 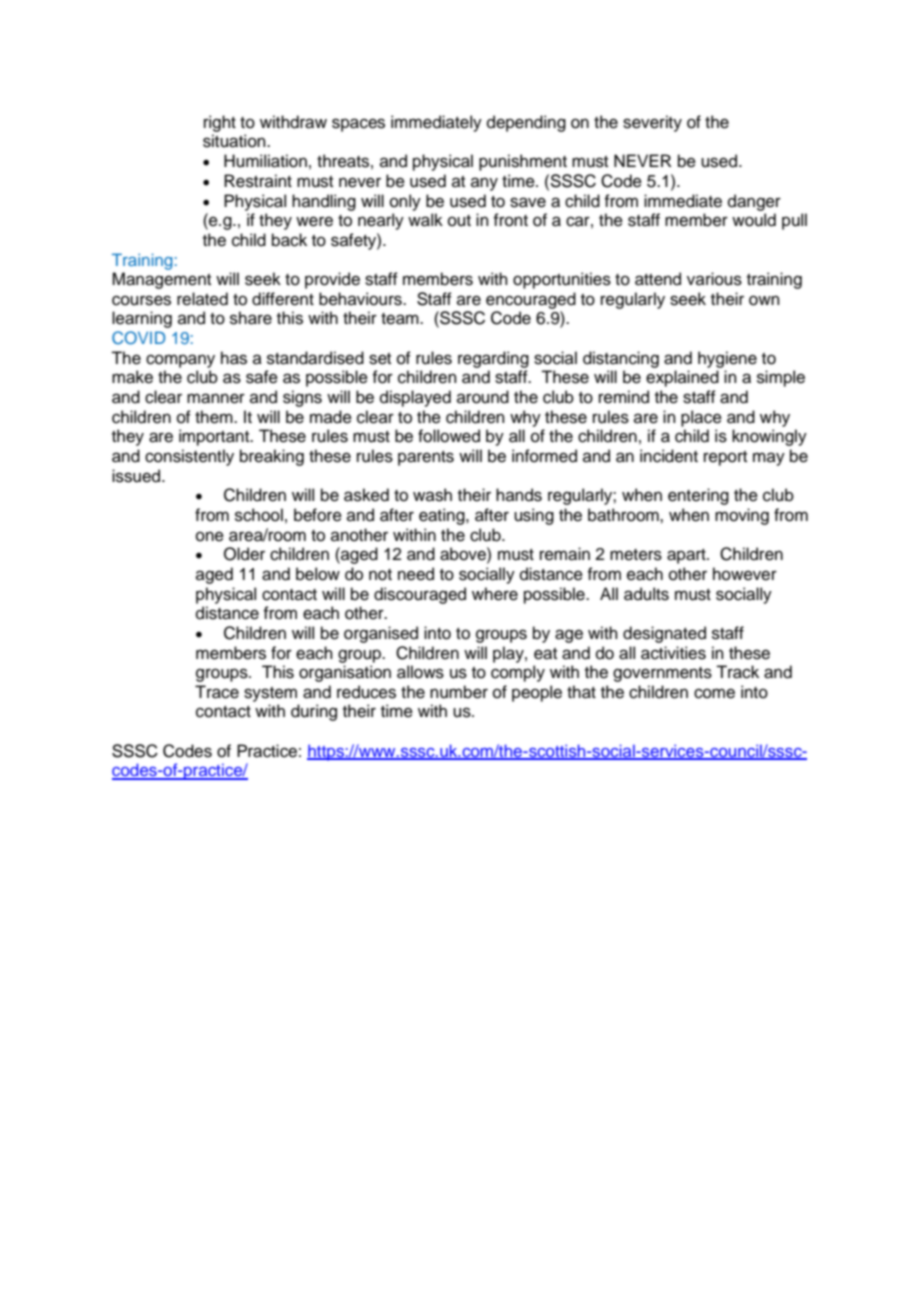 I want to click on Trace, so click(x=217, y=692).
